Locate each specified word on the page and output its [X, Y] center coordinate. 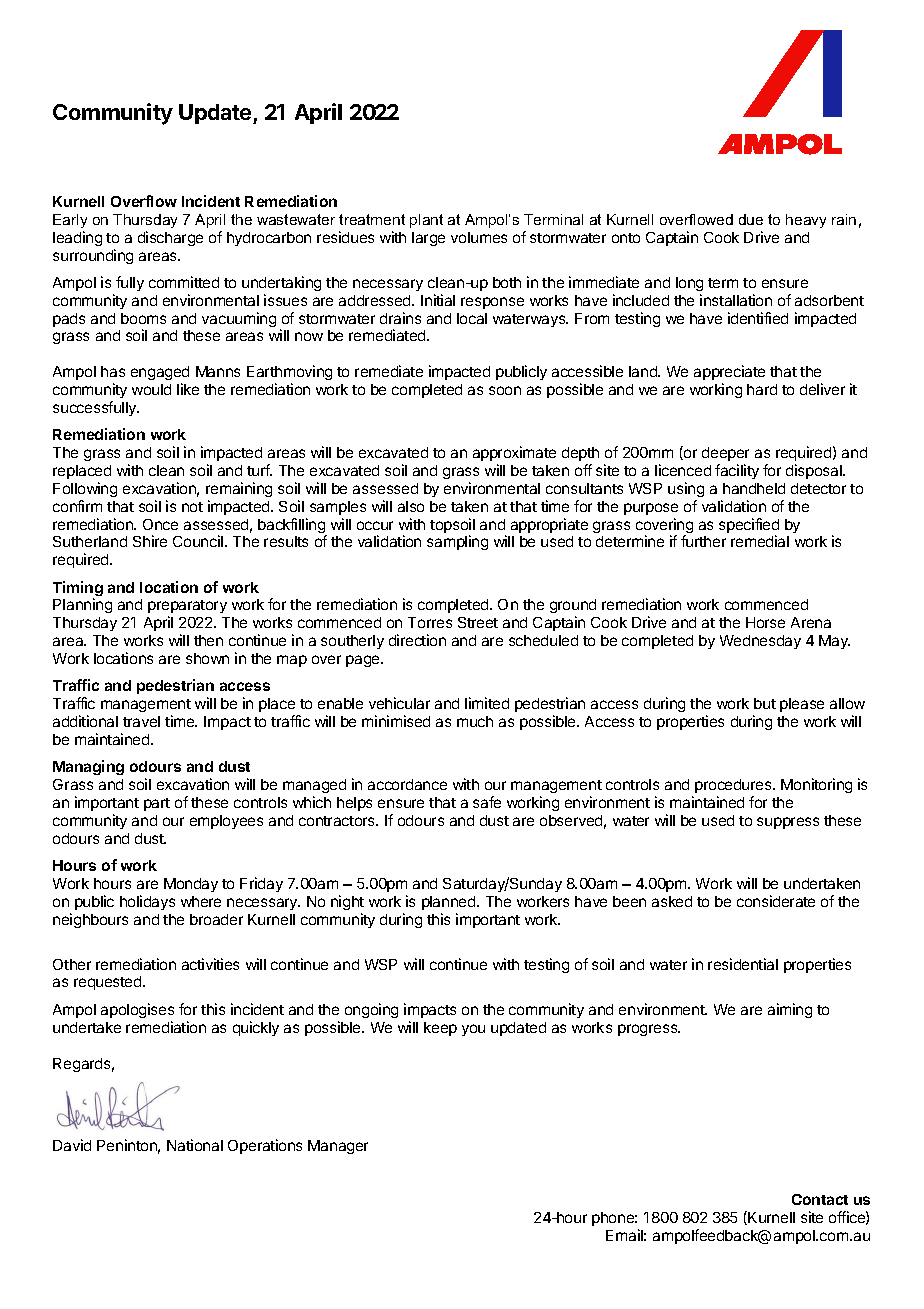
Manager [338, 1147]
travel [141, 721]
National [195, 1145]
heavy [806, 221]
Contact [820, 1199]
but [765, 703]
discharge [170, 238]
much [475, 721]
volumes [479, 237]
